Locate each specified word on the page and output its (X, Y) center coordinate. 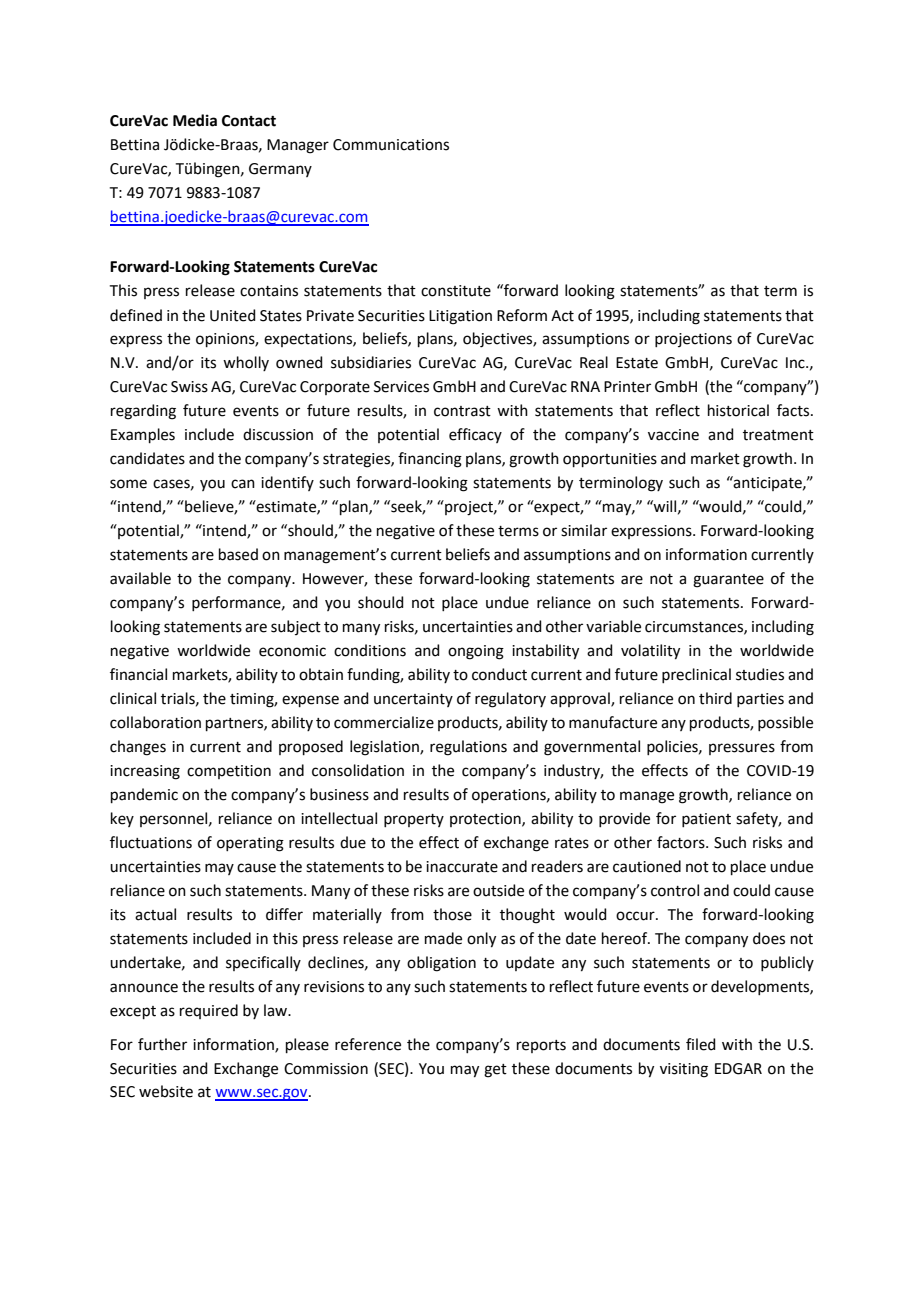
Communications (391, 145)
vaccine (673, 435)
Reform (522, 315)
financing (430, 460)
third (715, 698)
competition (229, 772)
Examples (143, 435)
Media (195, 120)
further (162, 1044)
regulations (468, 748)
